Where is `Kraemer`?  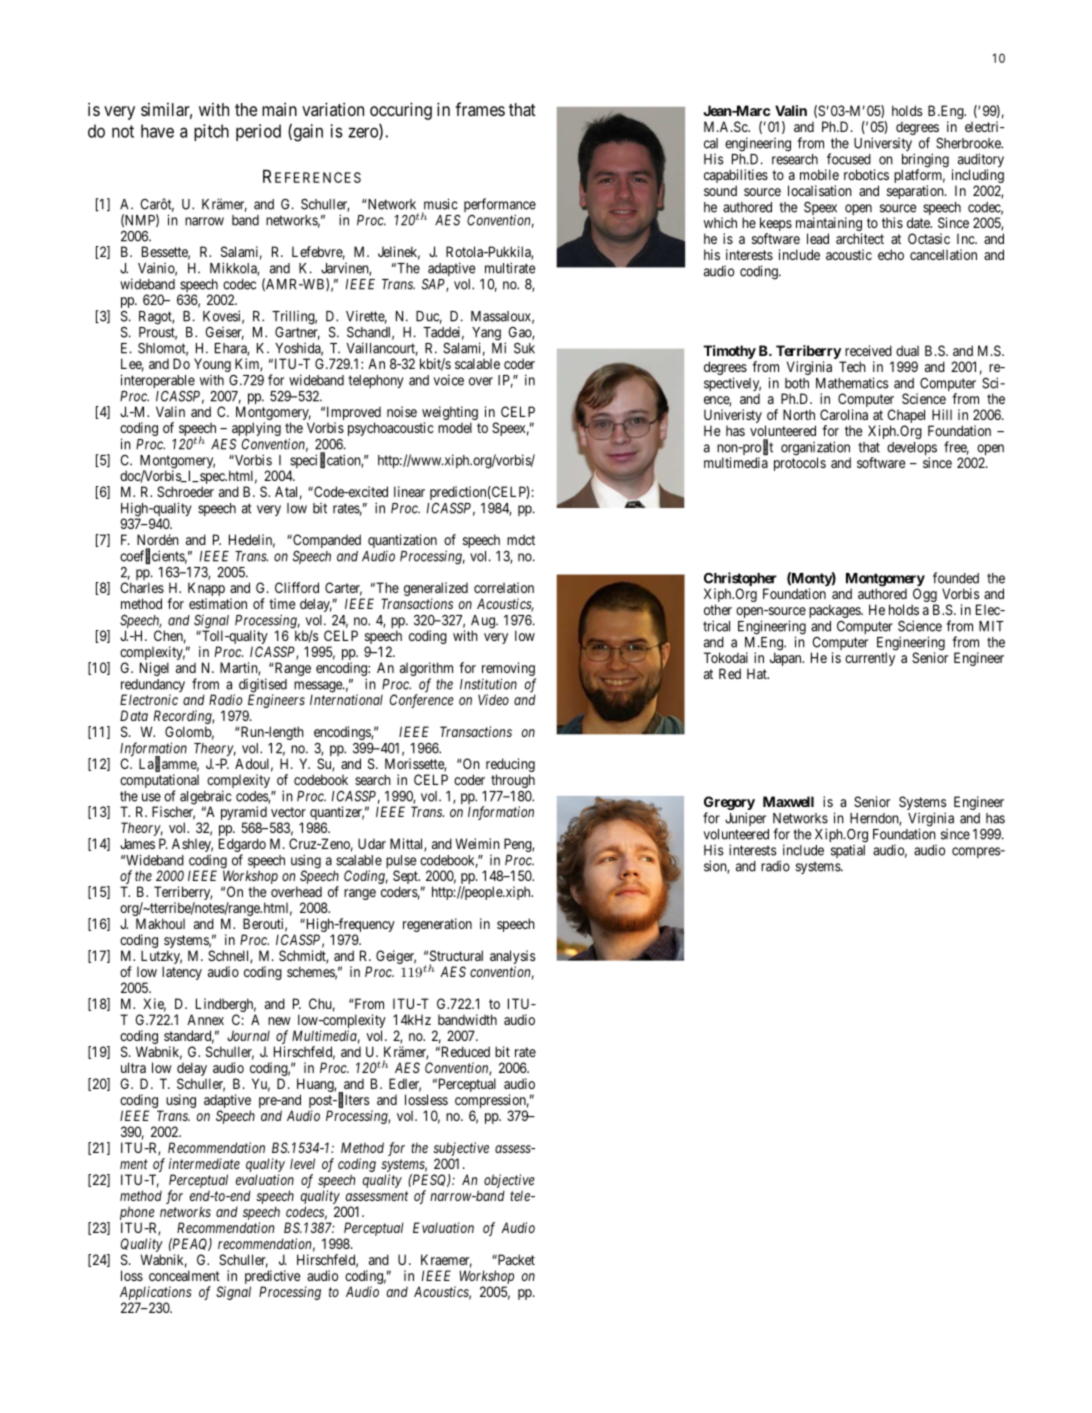 Kraemer is located at coordinates (446, 1261).
